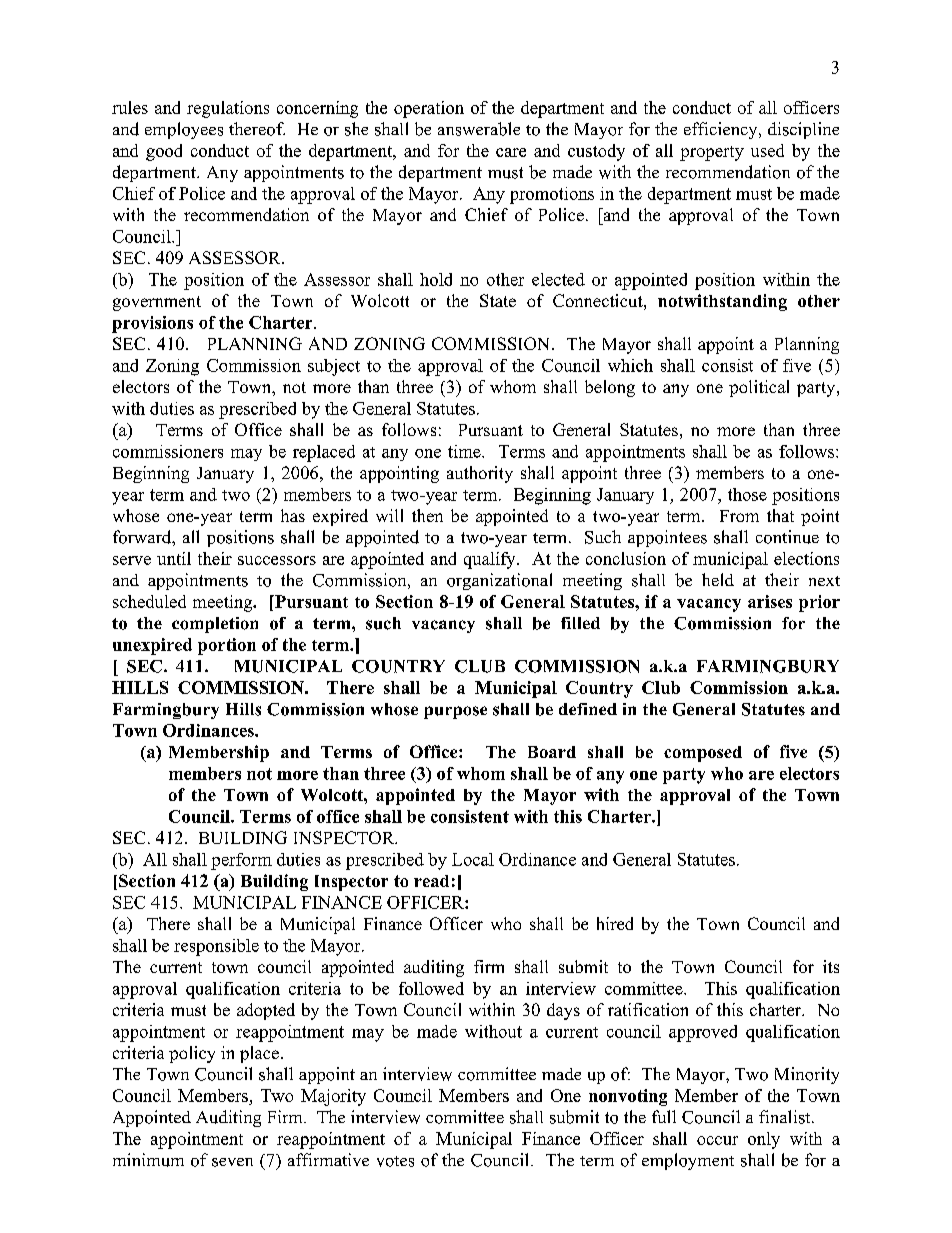  Describe the element at coordinates (241, 861) in the screenshot. I see `perform` at that location.
